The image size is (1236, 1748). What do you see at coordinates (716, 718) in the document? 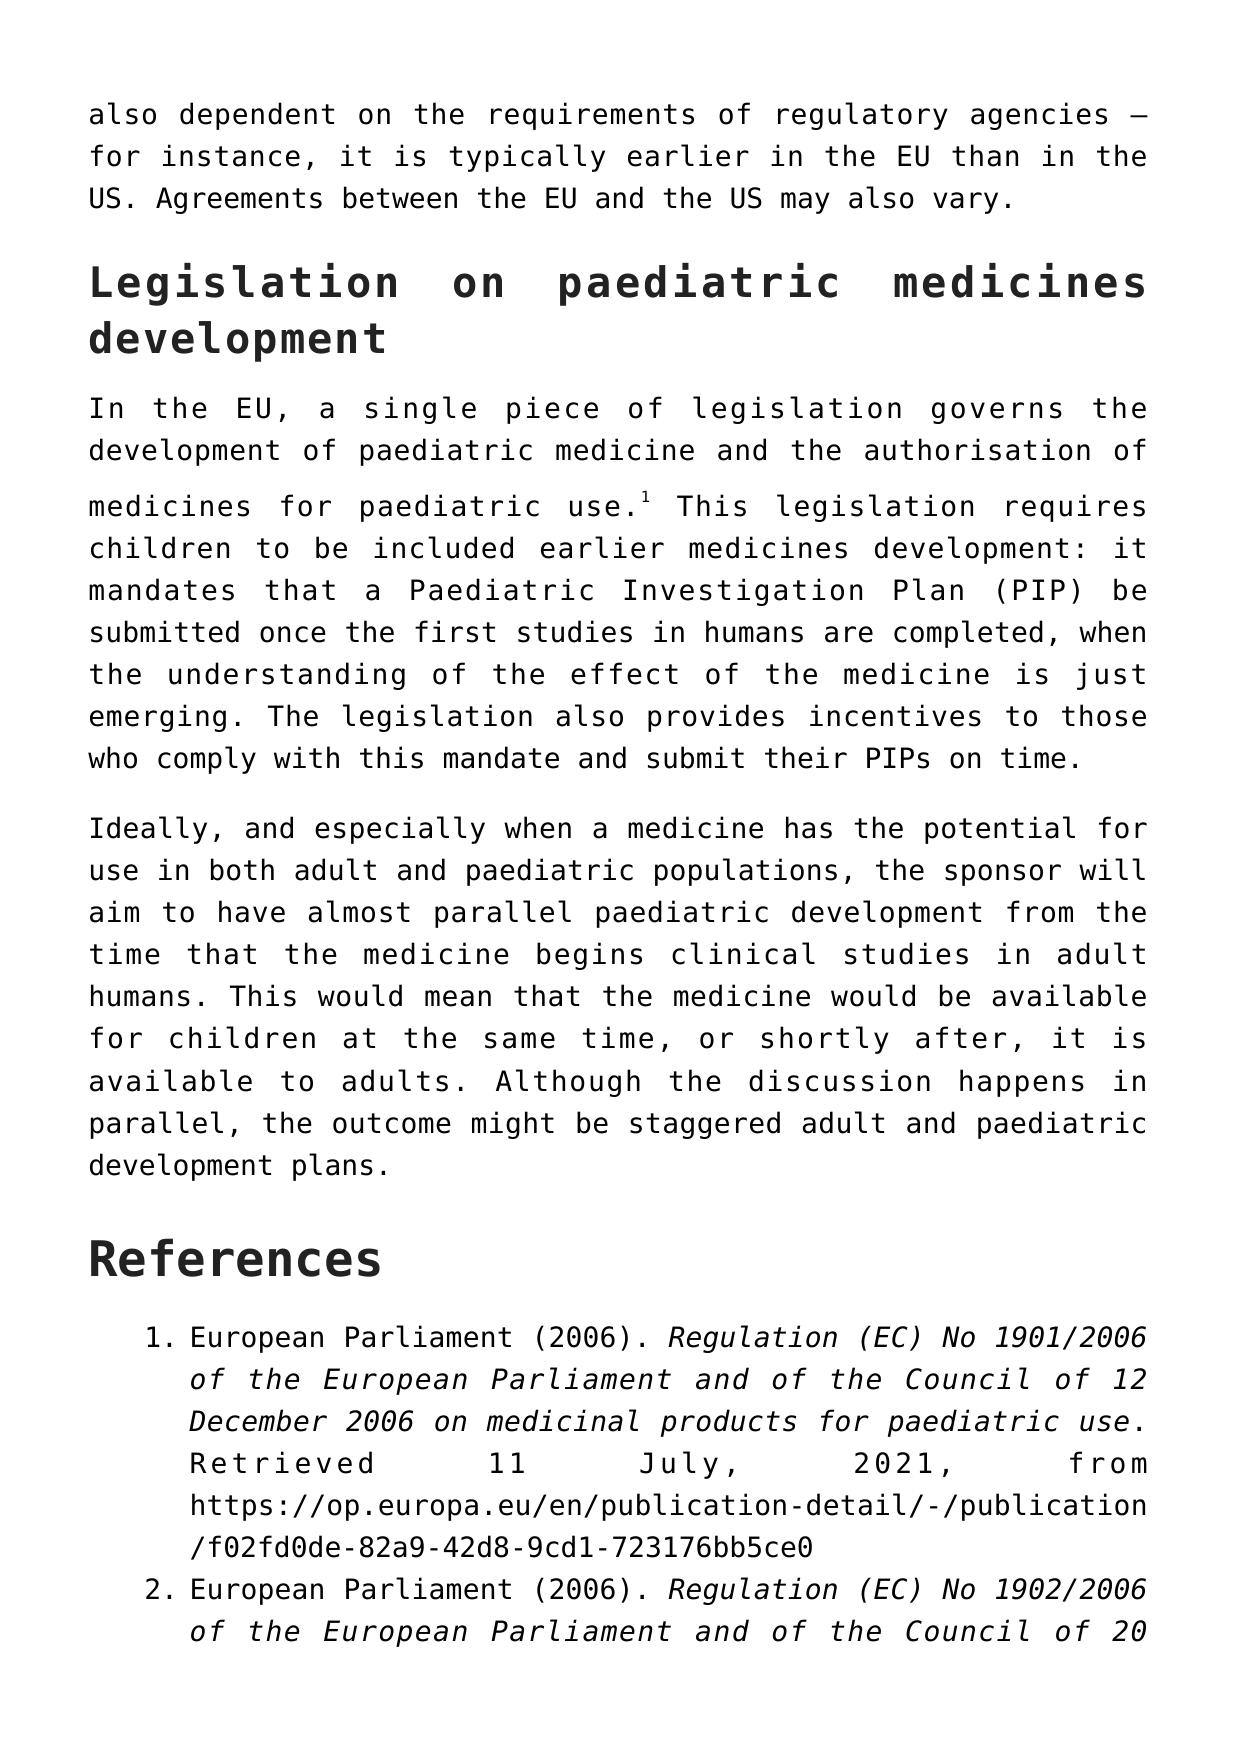
I see `provides` at bounding box center [716, 718].
